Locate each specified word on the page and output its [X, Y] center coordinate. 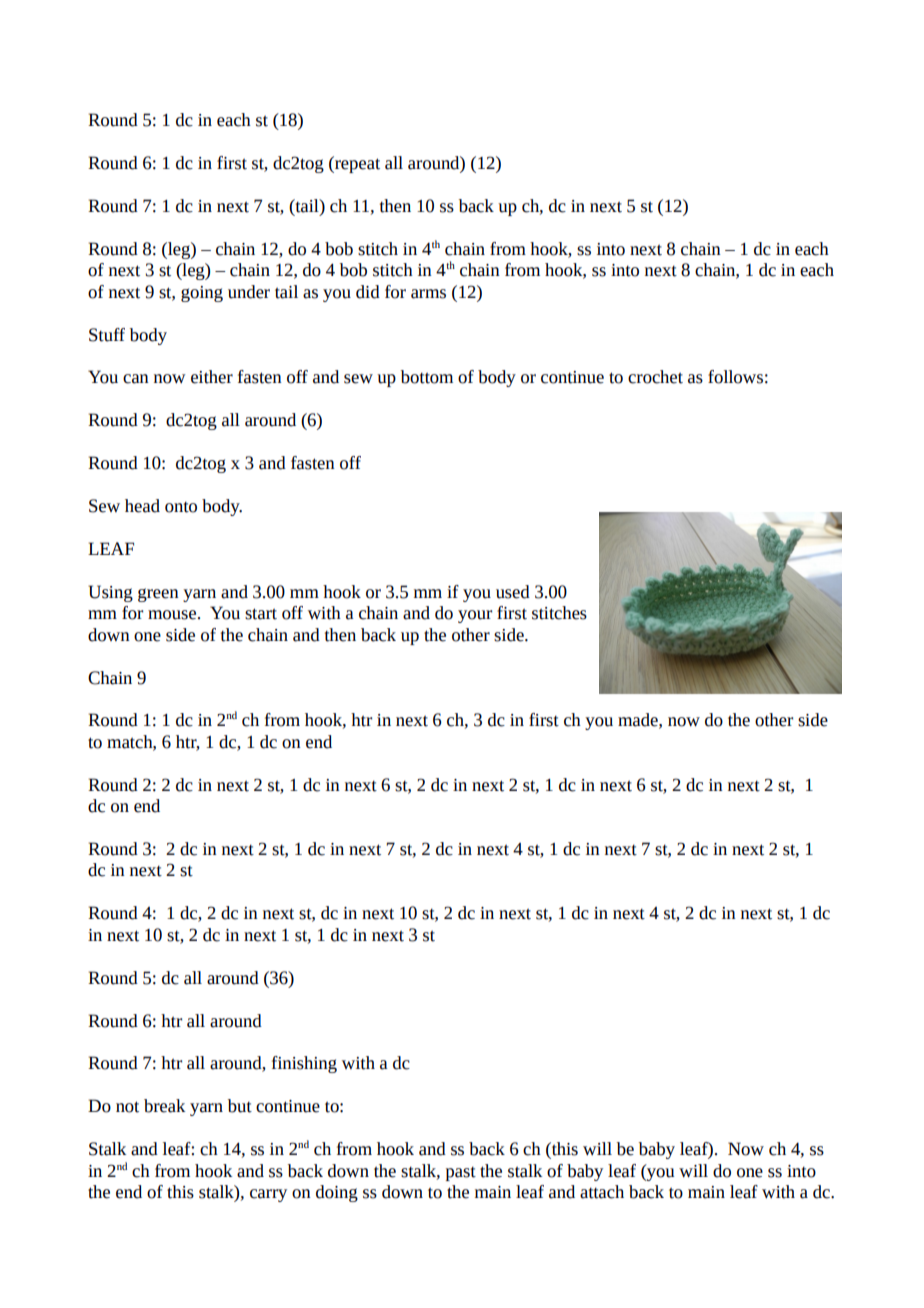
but [240, 1106]
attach [602, 1192]
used [513, 592]
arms [428, 294]
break [164, 1106]
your [475, 616]
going [202, 294]
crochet [655, 377]
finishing [304, 1064]
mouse [173, 615]
